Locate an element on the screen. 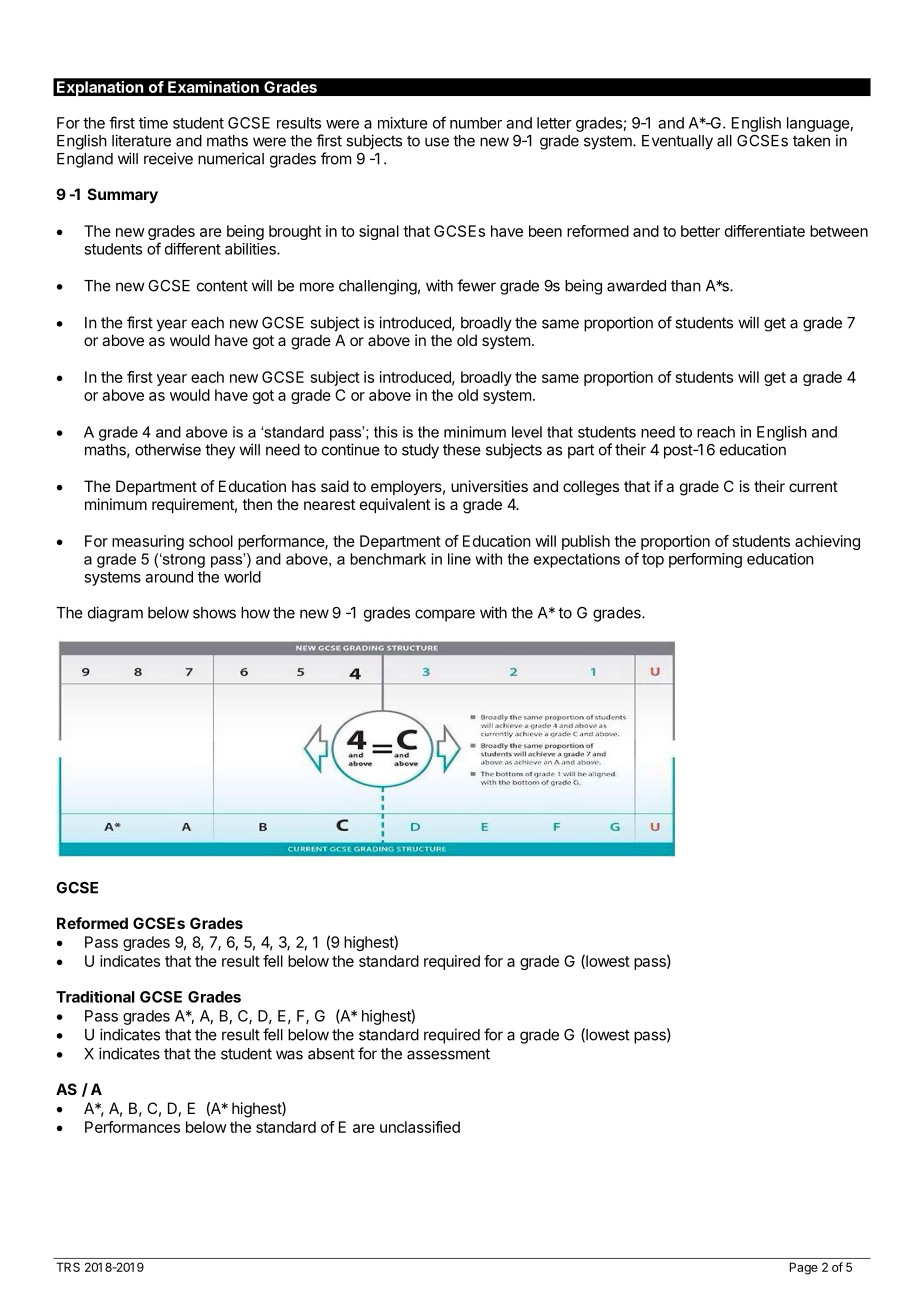 This screenshot has width=924, height=1308. performing is located at coordinates (705, 560).
